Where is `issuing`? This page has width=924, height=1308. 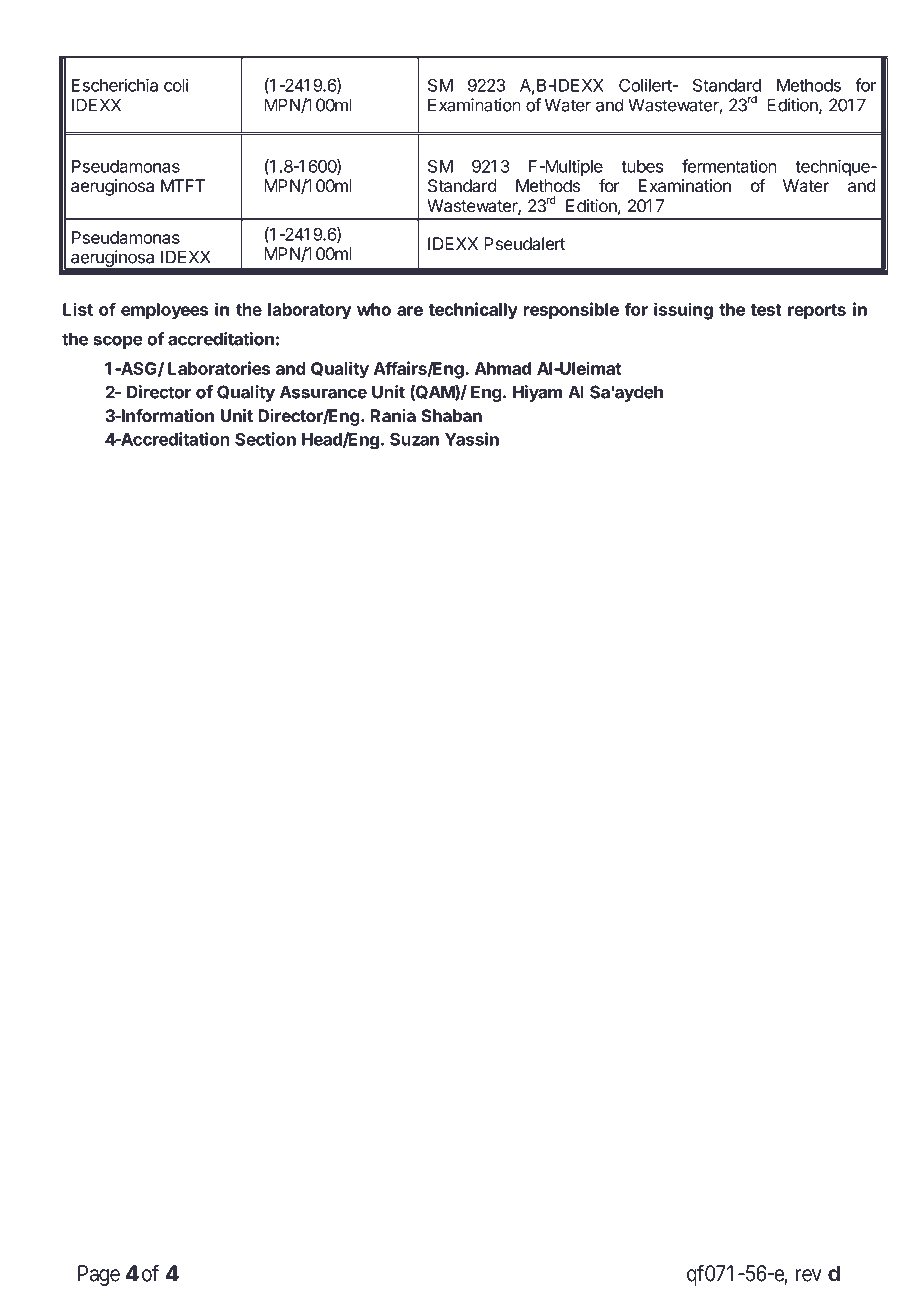 issuing is located at coordinates (683, 311).
